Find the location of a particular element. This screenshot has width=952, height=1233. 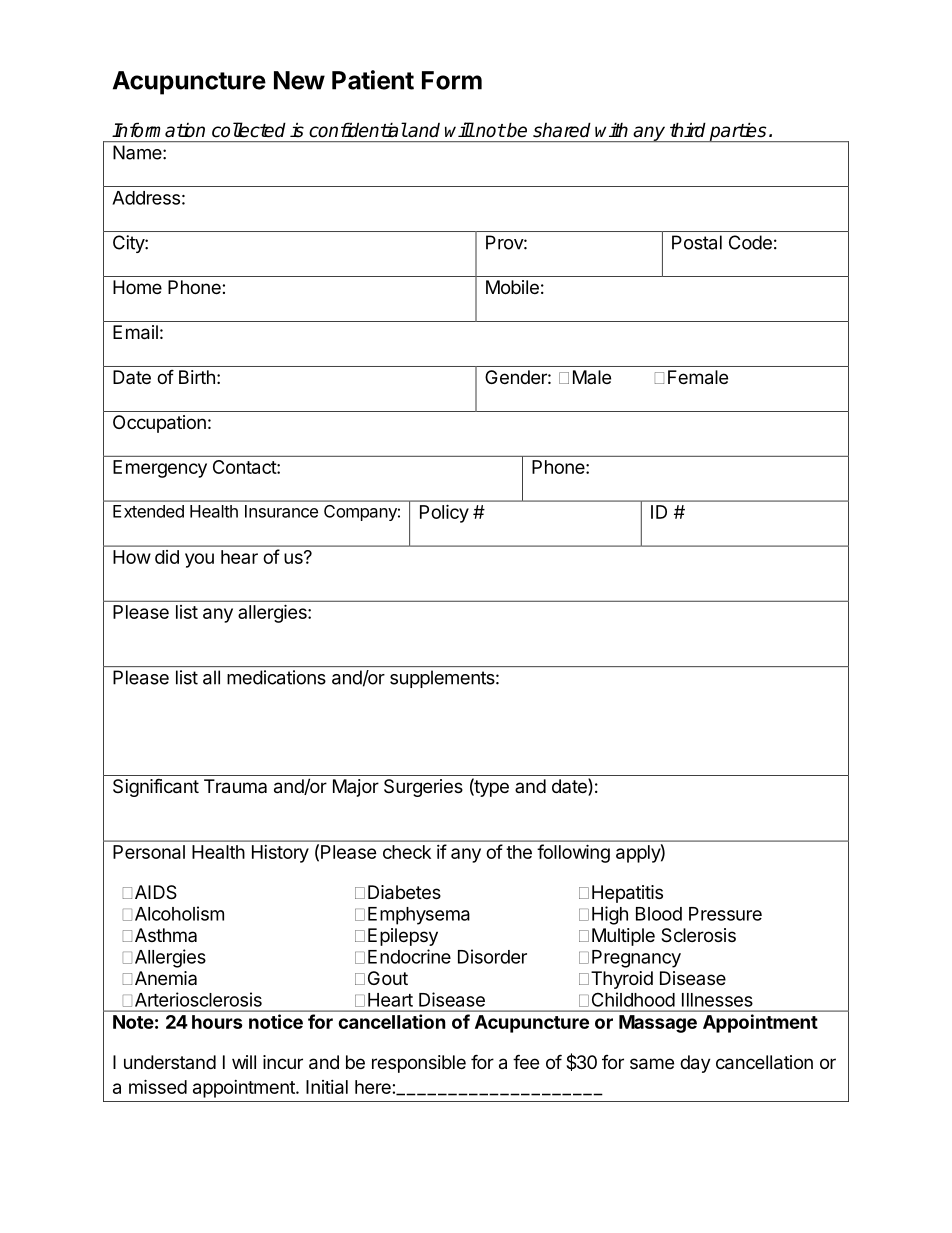

following is located at coordinates (573, 853).
